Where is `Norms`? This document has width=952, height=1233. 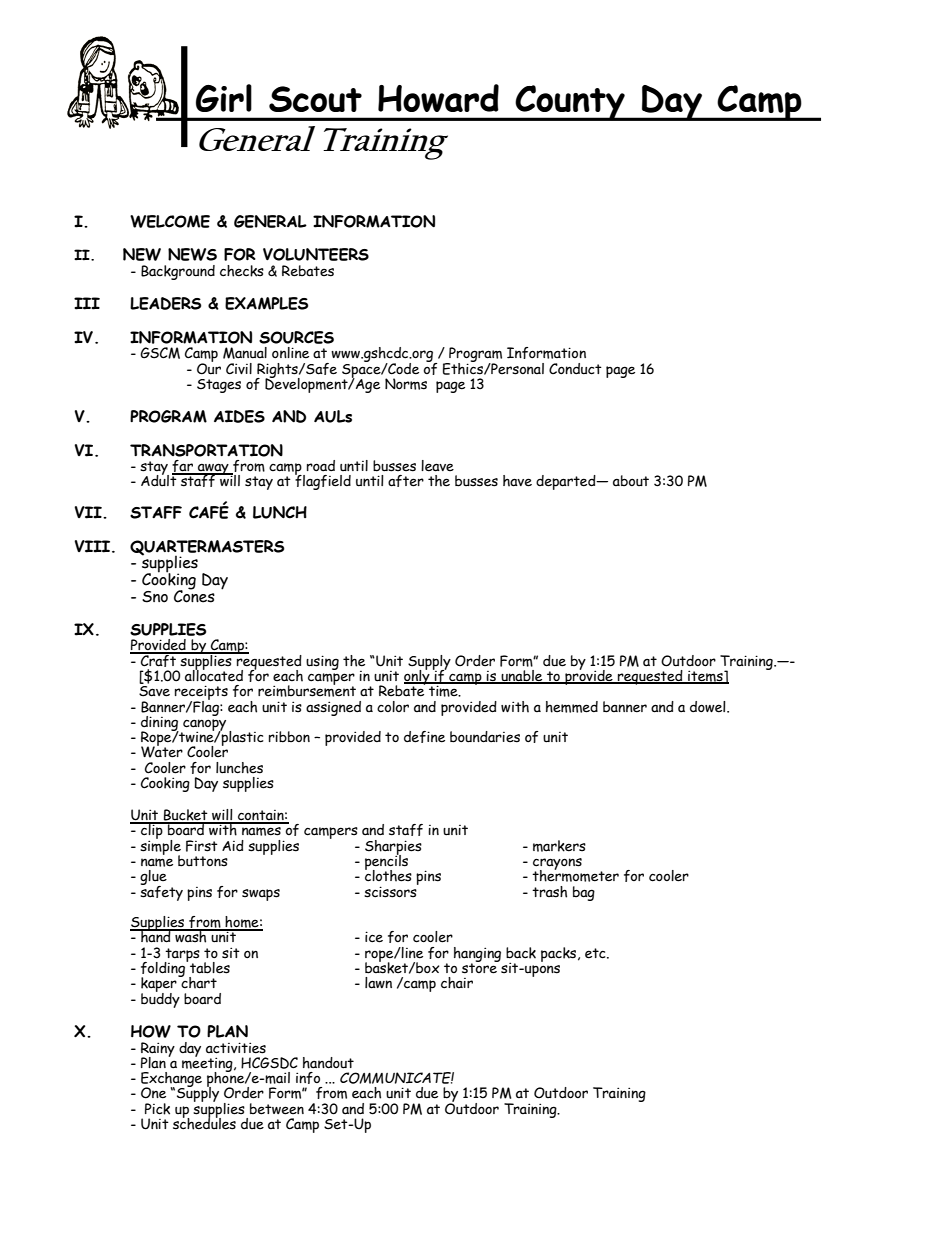
Norms is located at coordinates (406, 384).
